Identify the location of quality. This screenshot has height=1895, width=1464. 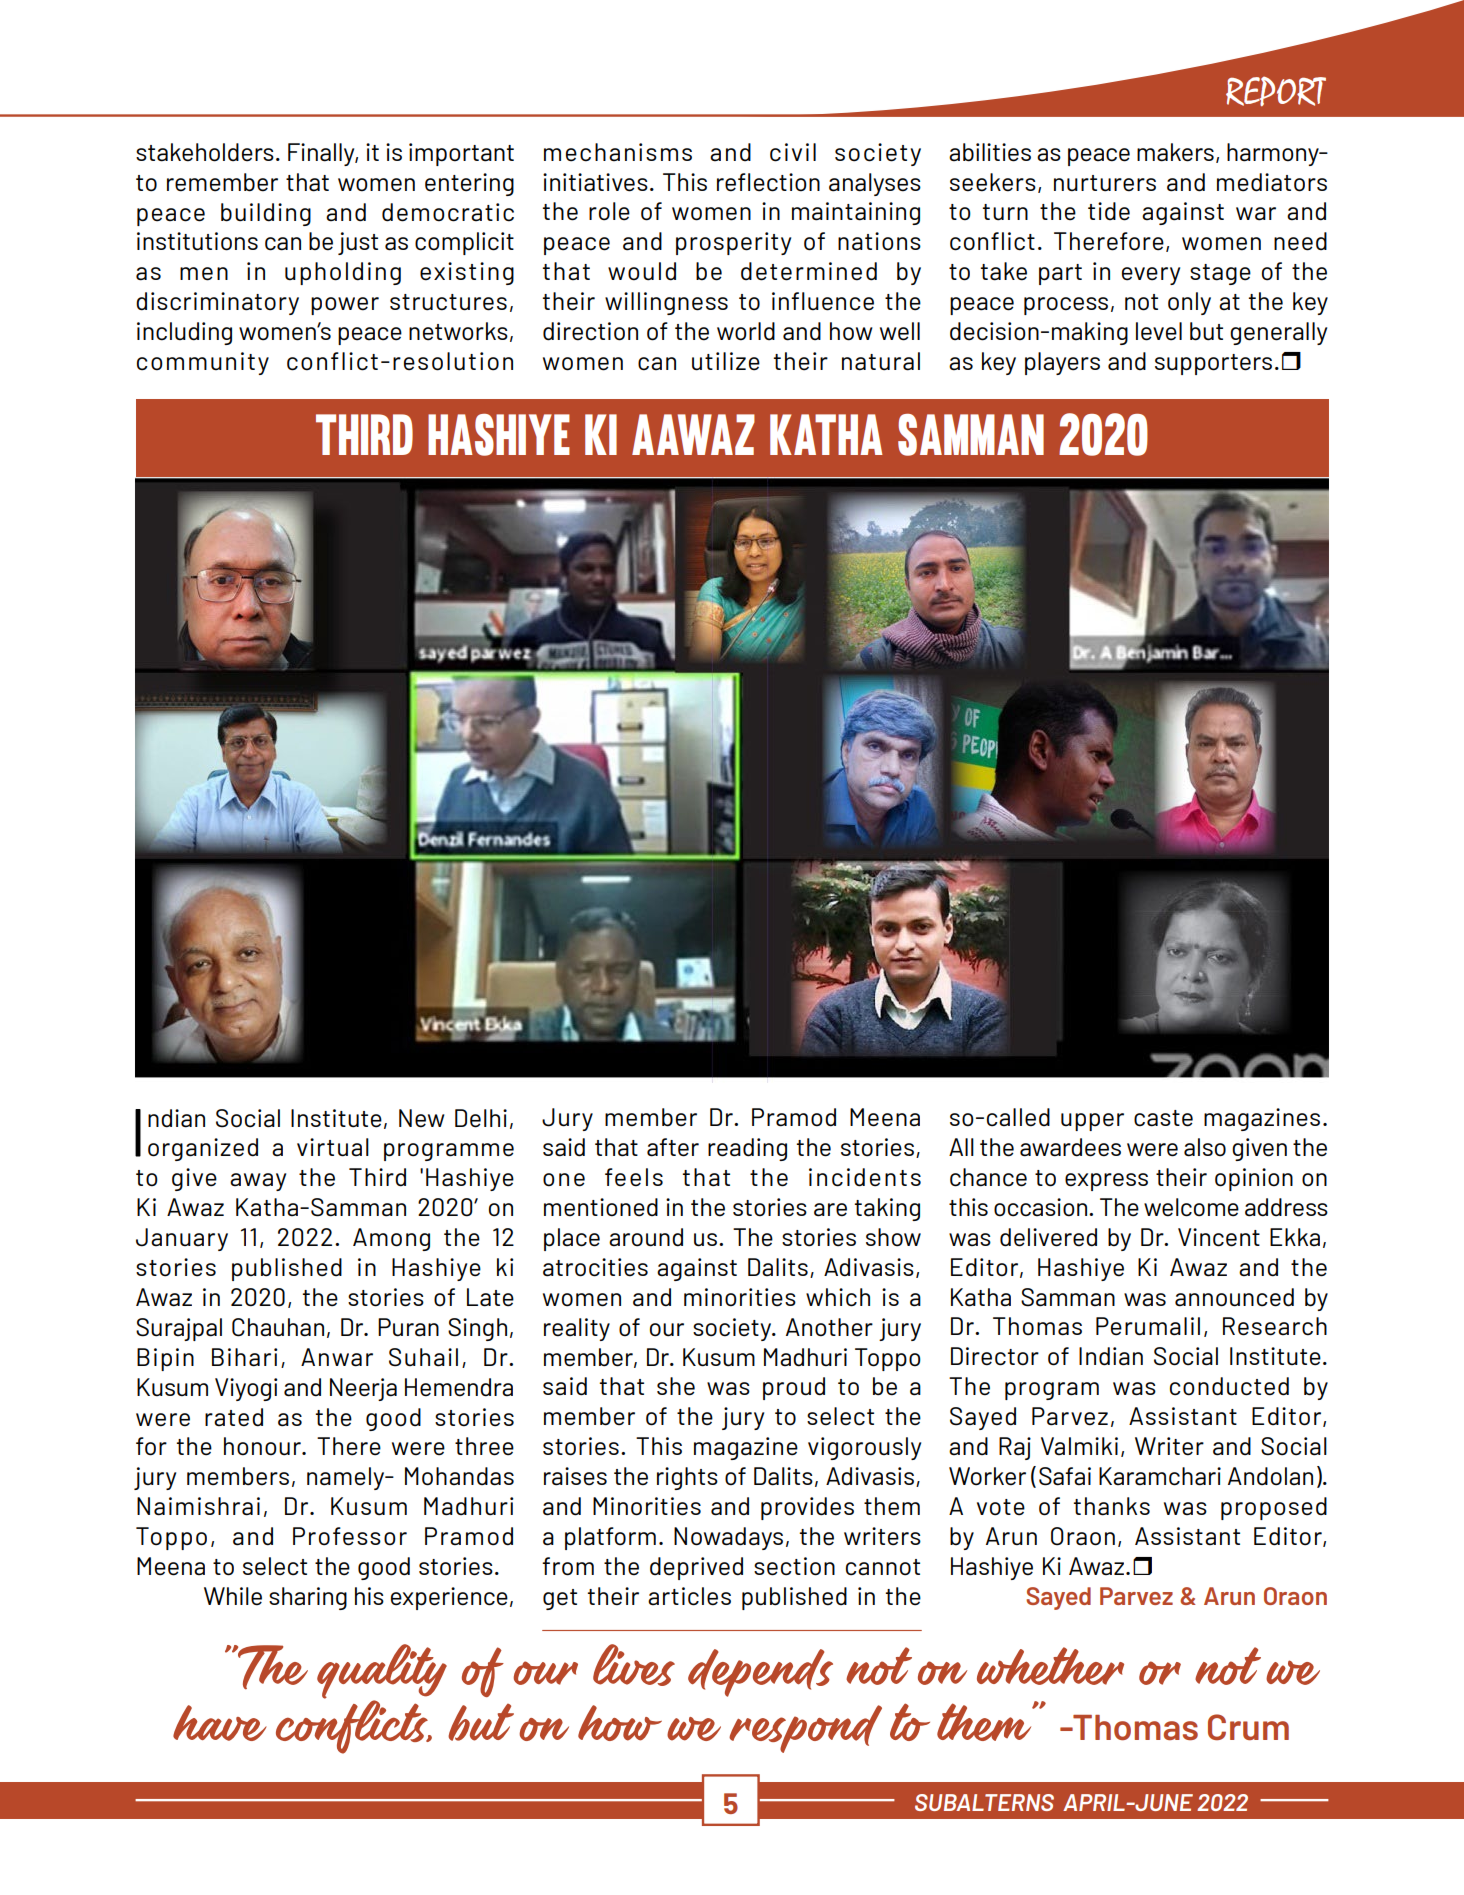
(382, 1672).
